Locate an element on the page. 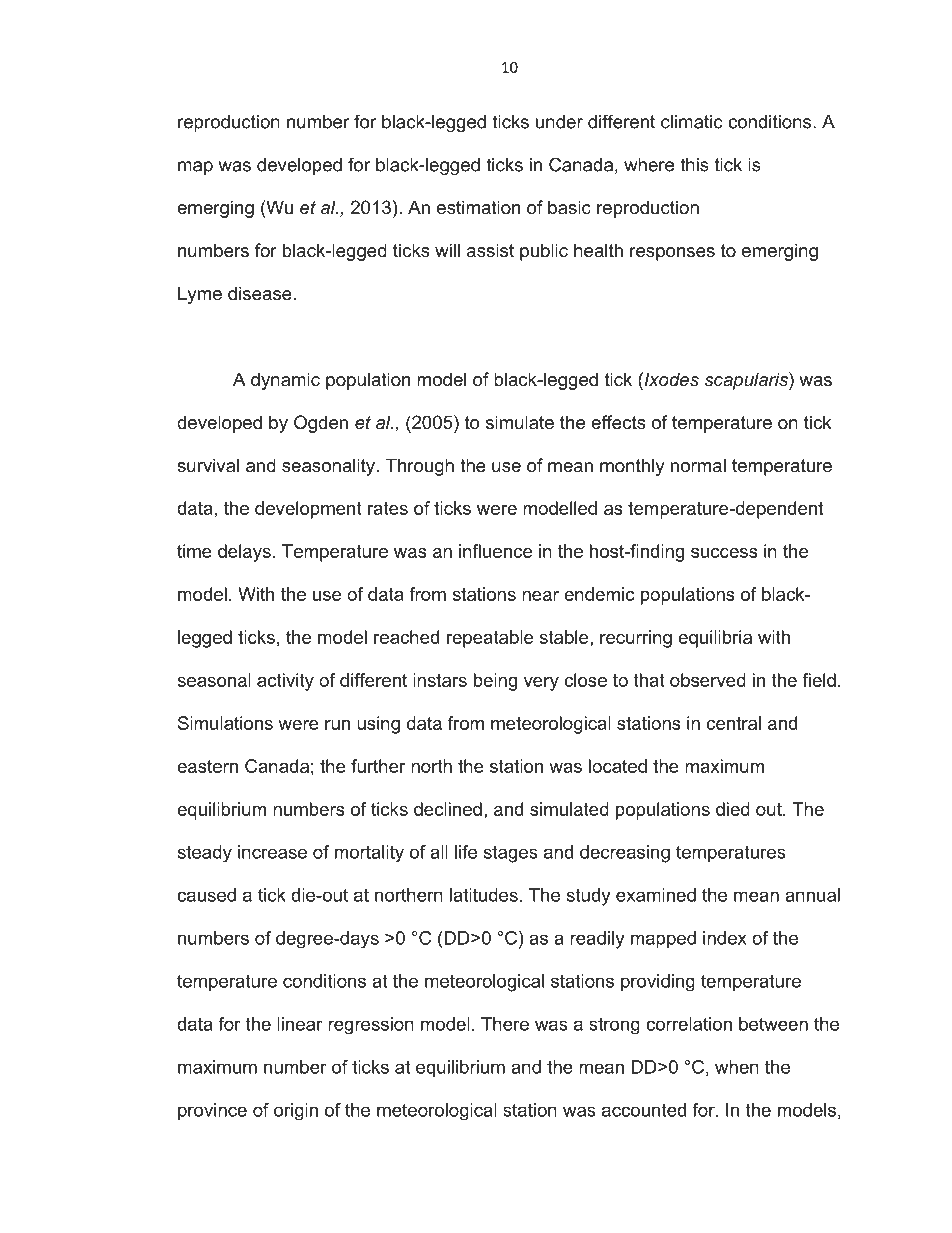 This image has height=1233, width=952. equilibria is located at coordinates (715, 639).
